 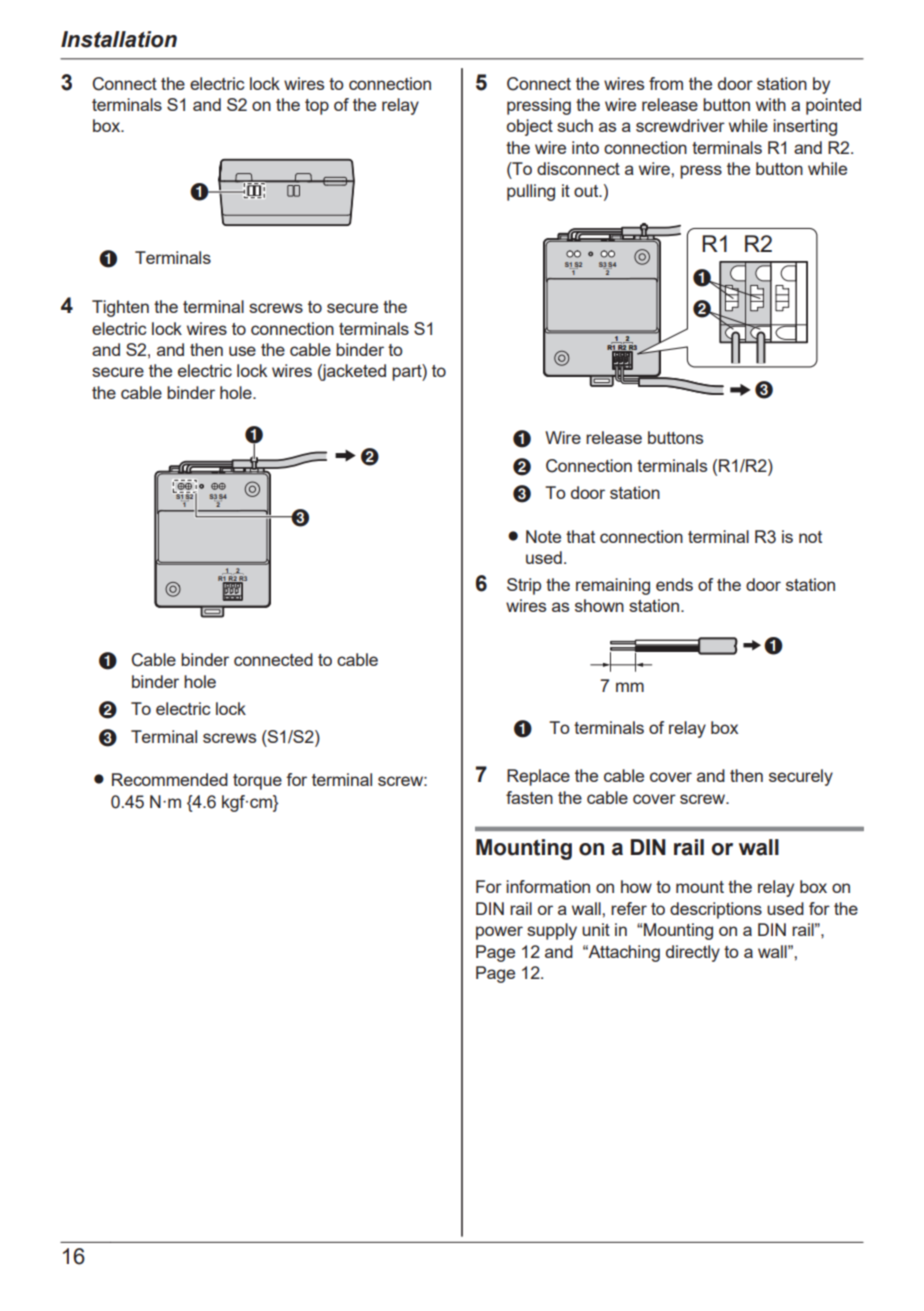 I want to click on Note, so click(x=543, y=536).
